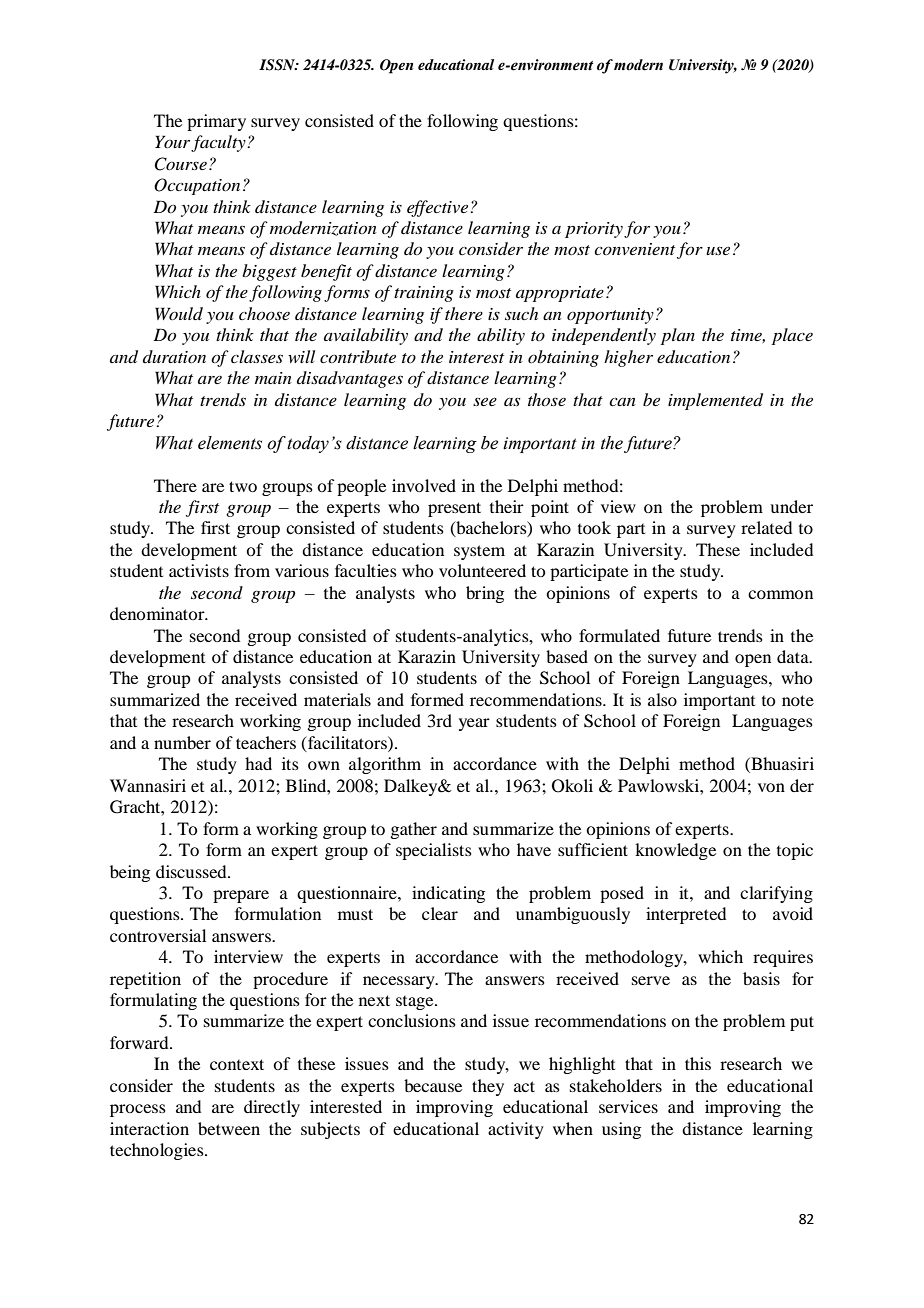 The width and height of the screenshot is (924, 1308). What do you see at coordinates (174, 356) in the screenshot?
I see `duration` at bounding box center [174, 356].
